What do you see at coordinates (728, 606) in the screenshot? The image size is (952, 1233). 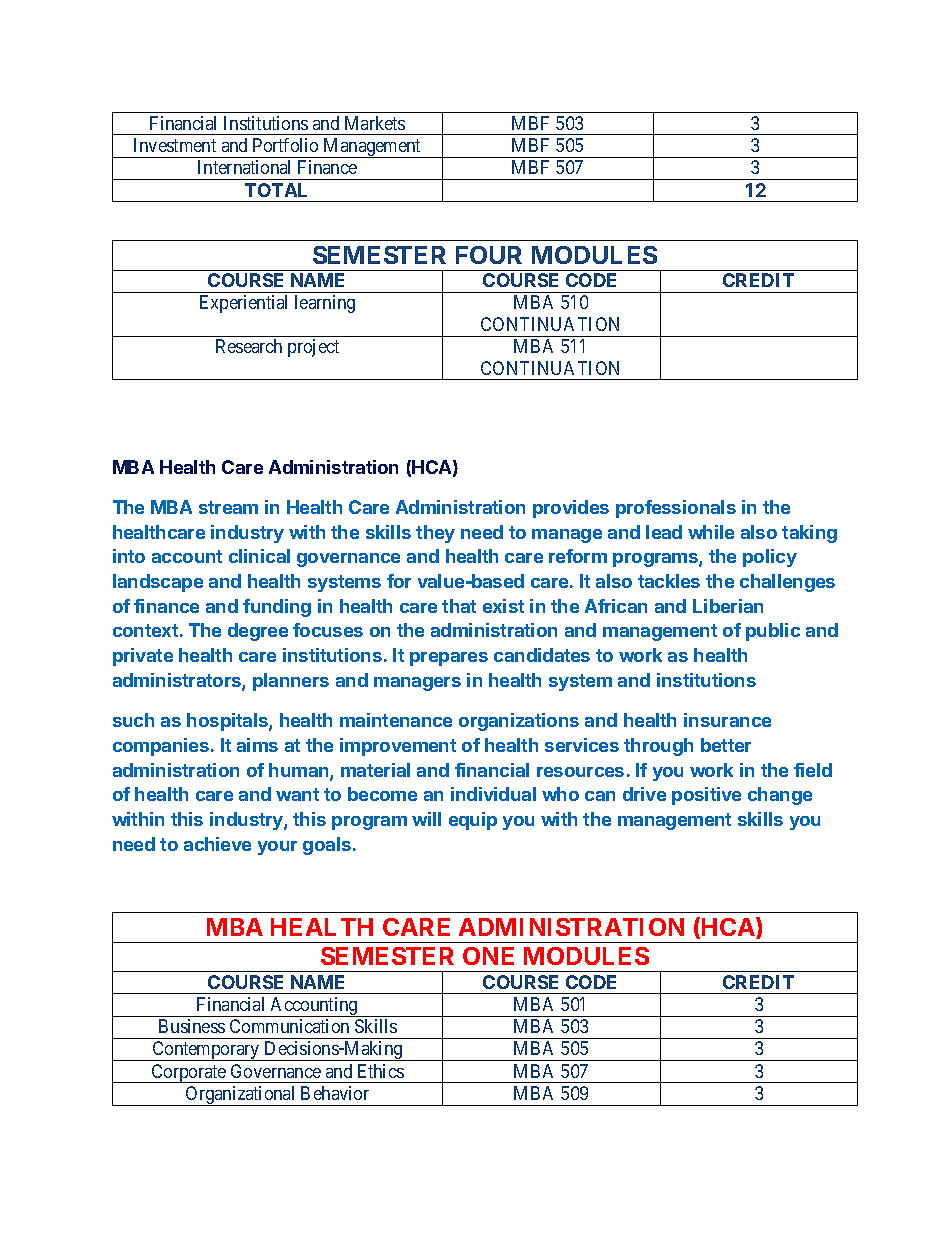 I see `Liberian` at bounding box center [728, 606].
